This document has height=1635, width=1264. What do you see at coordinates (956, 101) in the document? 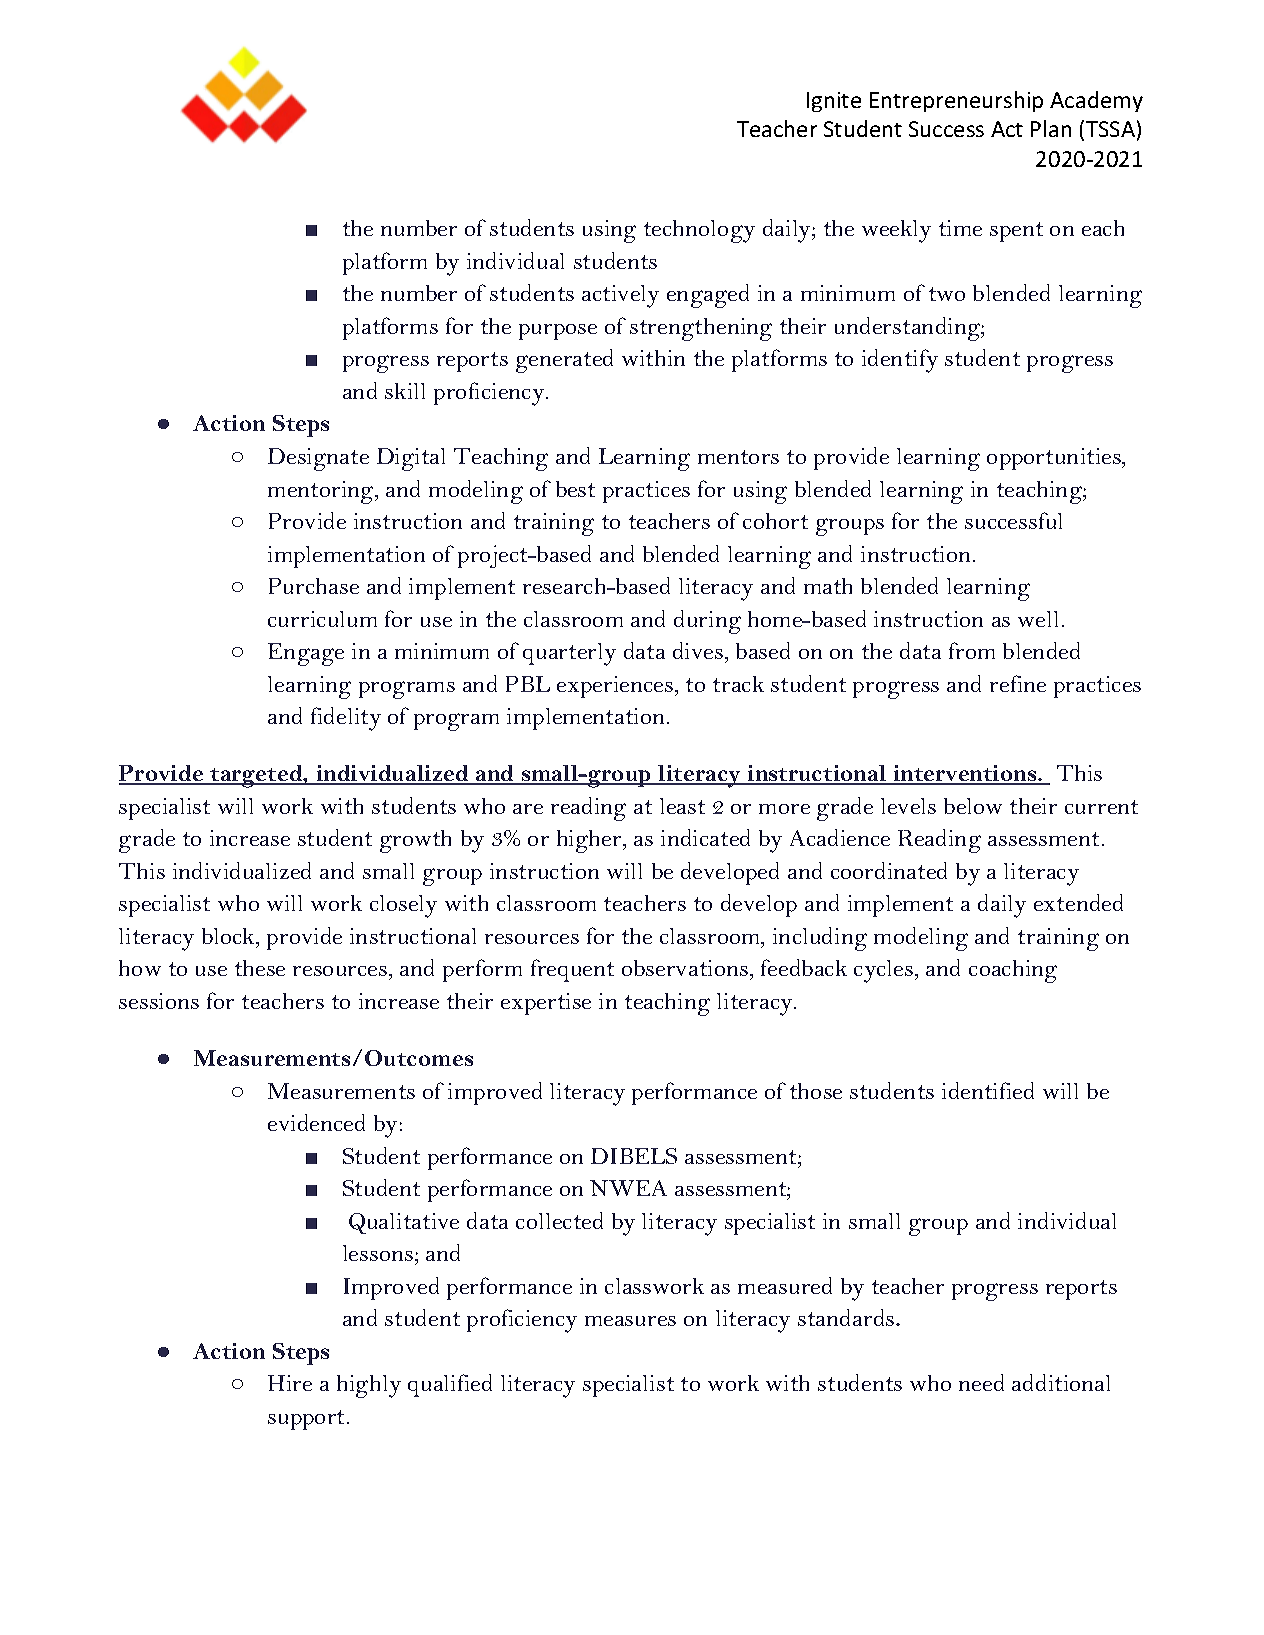
I see `Entrepreneurship` at bounding box center [956, 101].
